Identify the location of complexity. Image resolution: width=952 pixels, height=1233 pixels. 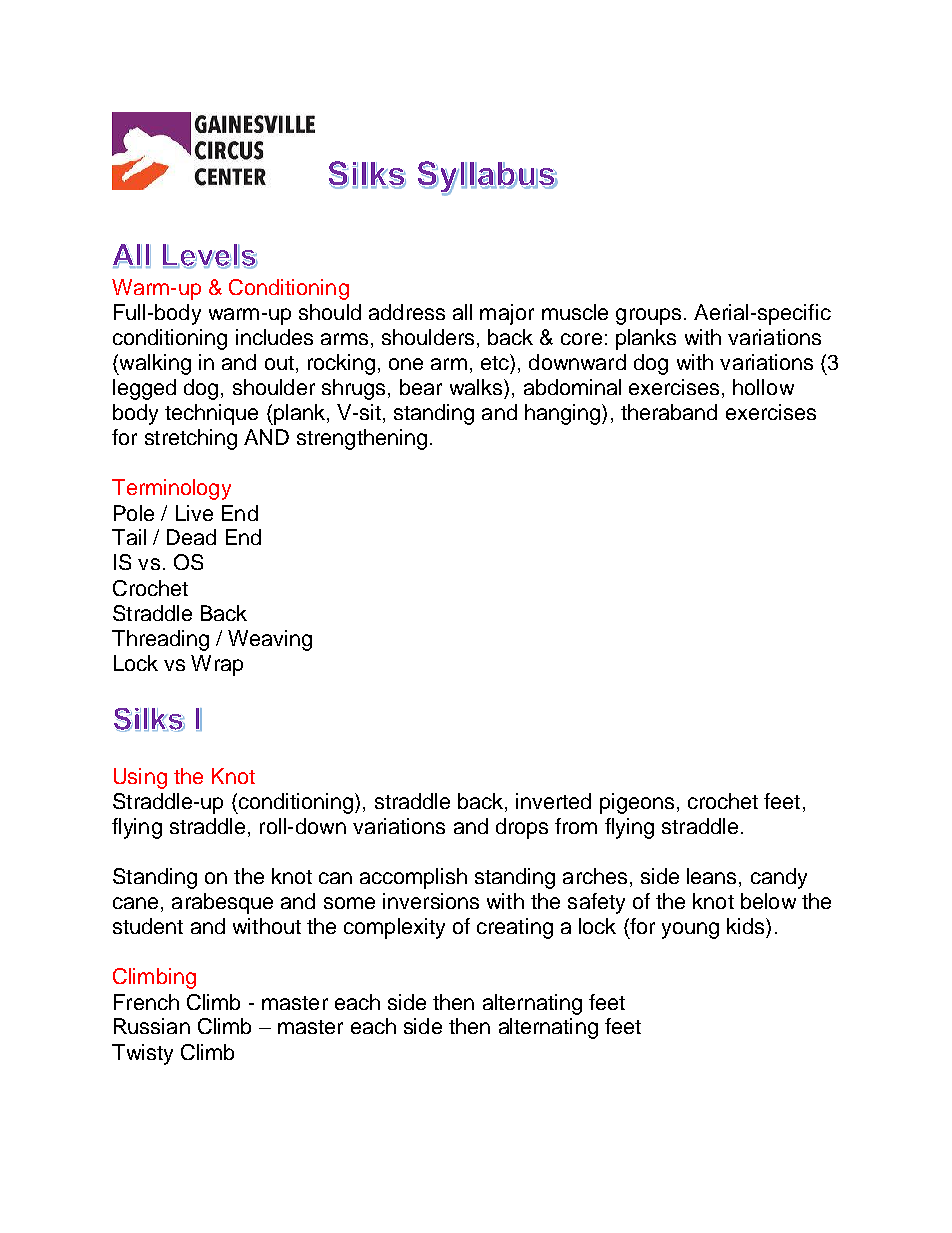
(394, 928).
